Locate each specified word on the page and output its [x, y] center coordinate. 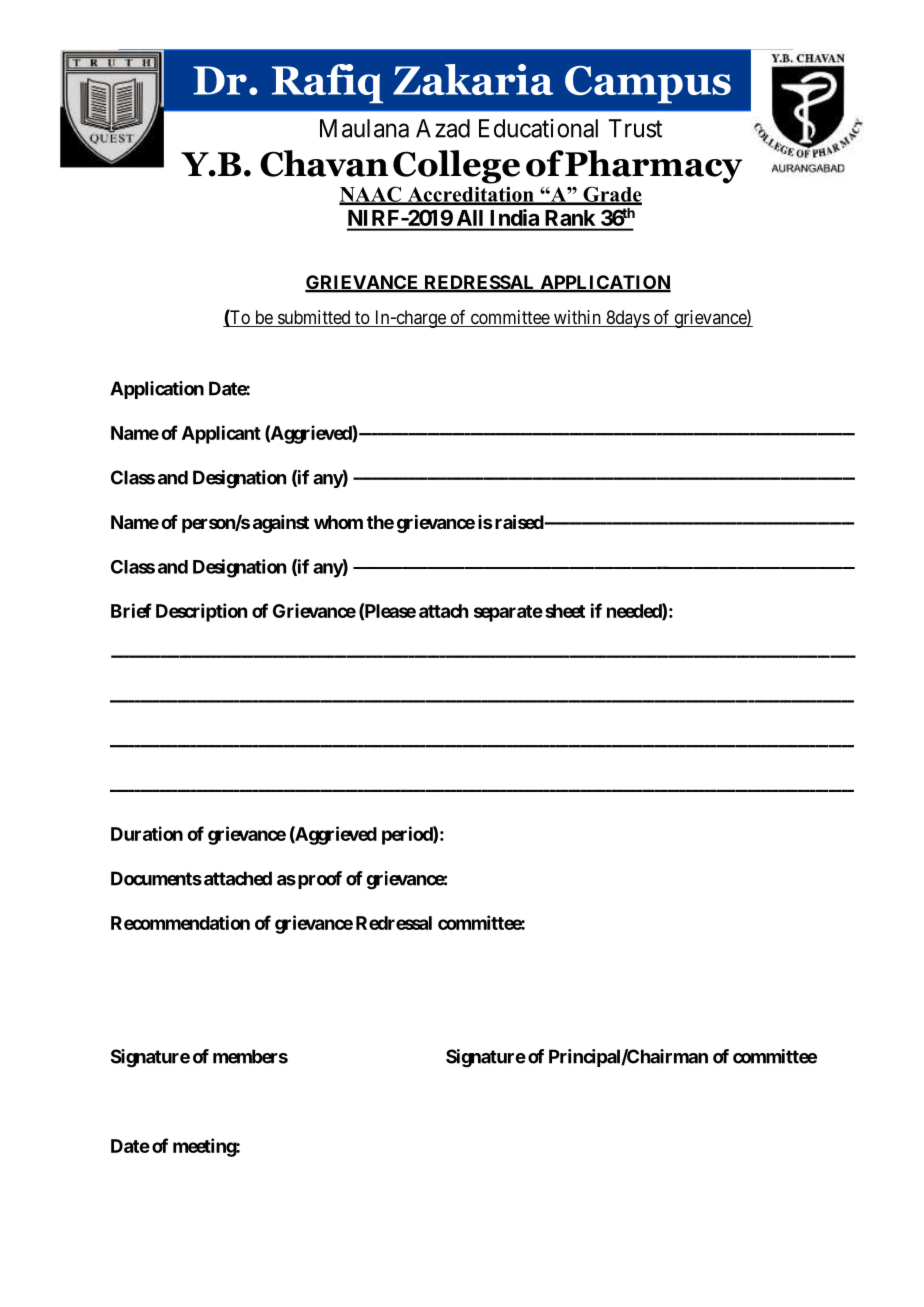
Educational [538, 128]
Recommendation [180, 922]
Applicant [221, 434]
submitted [314, 318]
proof [320, 880]
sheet [565, 611]
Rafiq [327, 84]
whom [338, 522]
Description [201, 612]
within [577, 318]
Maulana [364, 128]
